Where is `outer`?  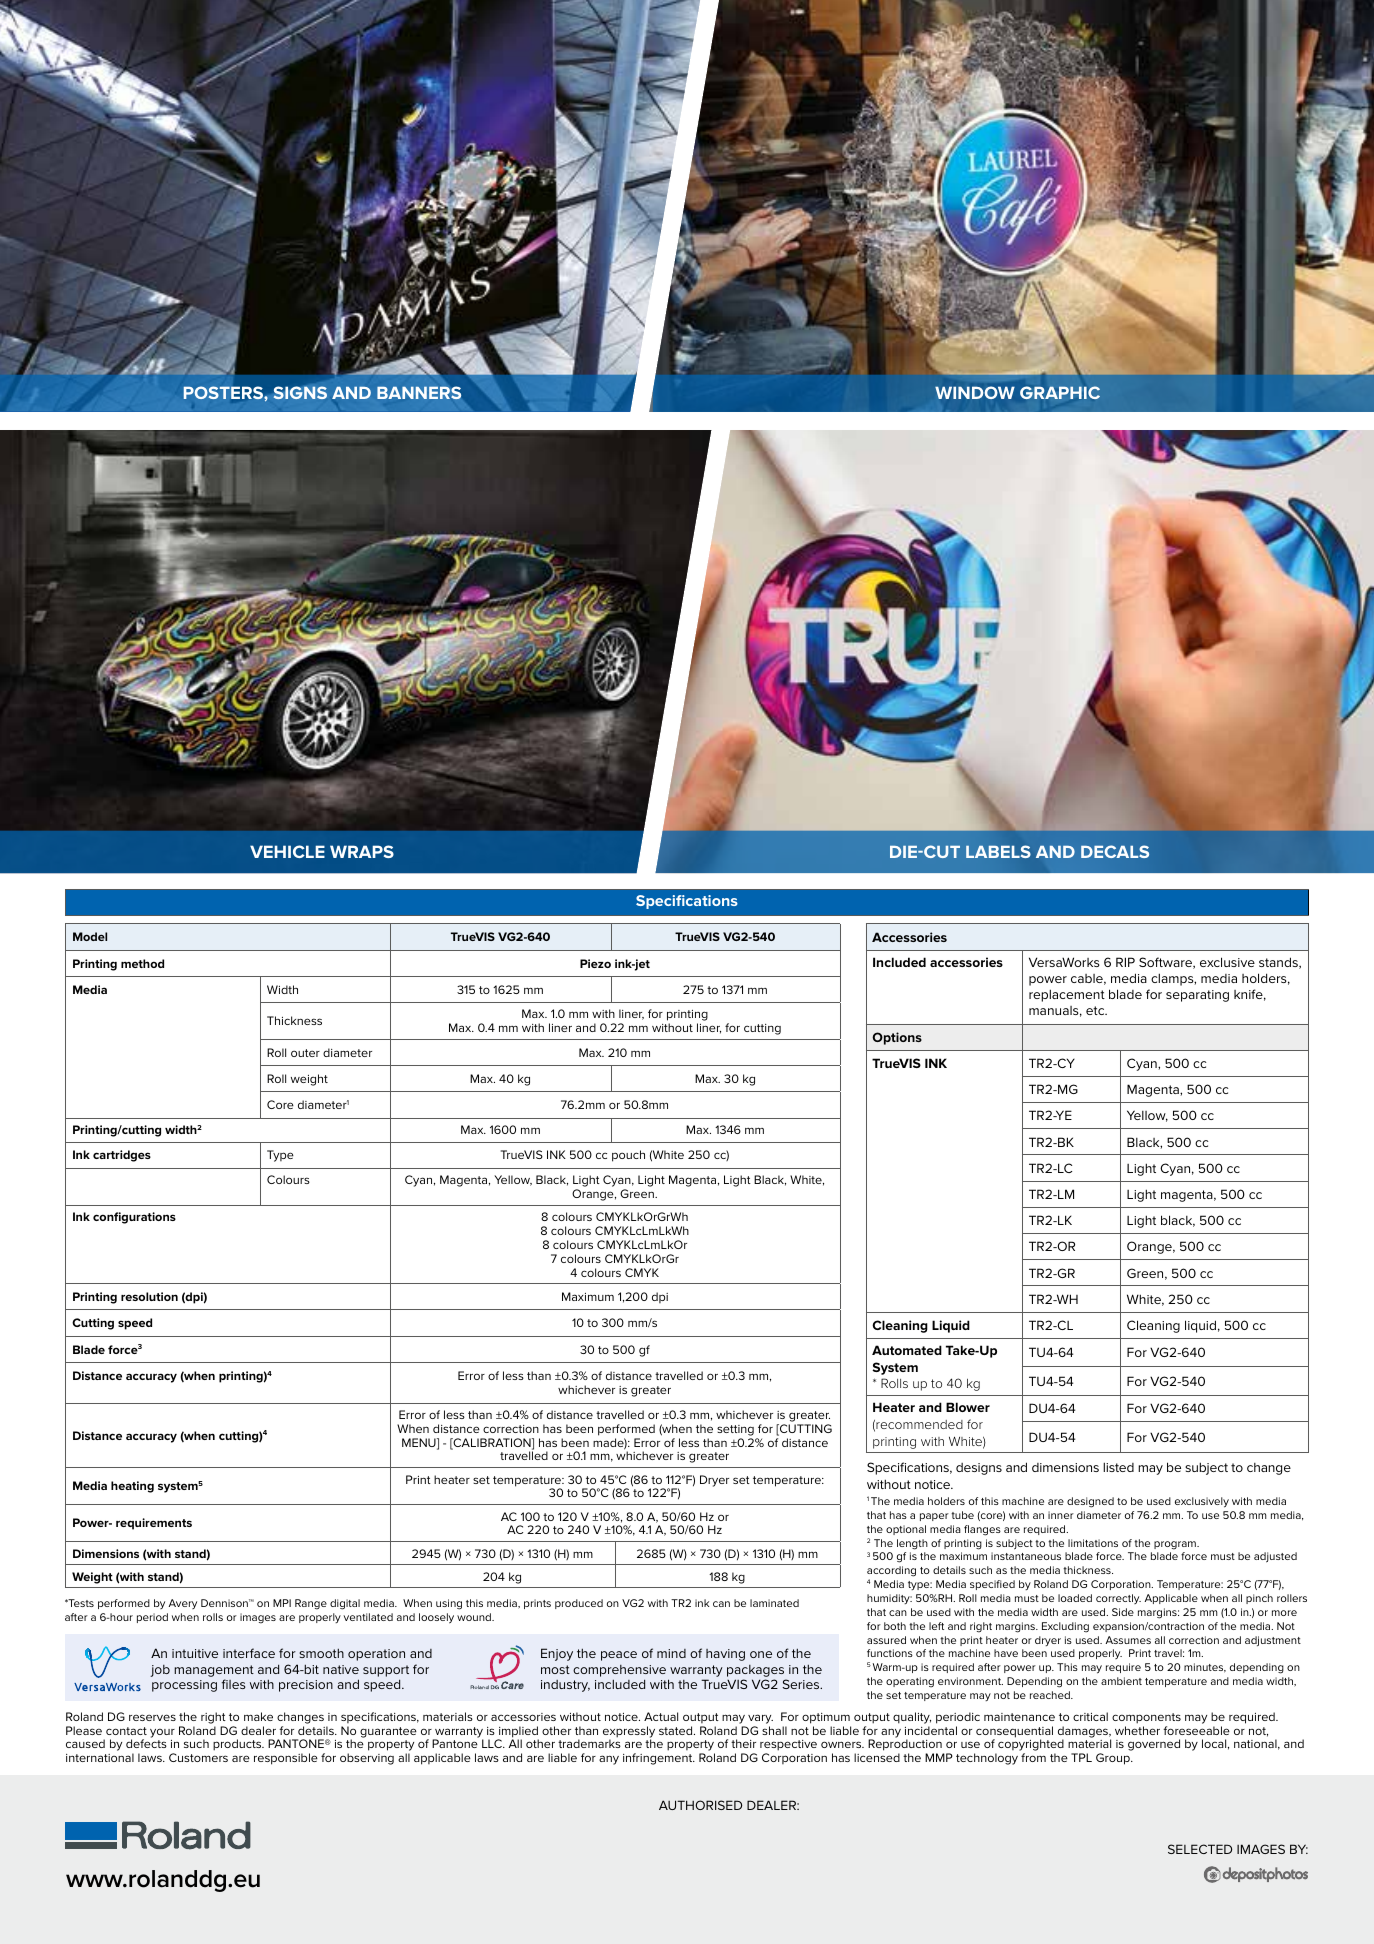
outer is located at coordinates (305, 1053).
